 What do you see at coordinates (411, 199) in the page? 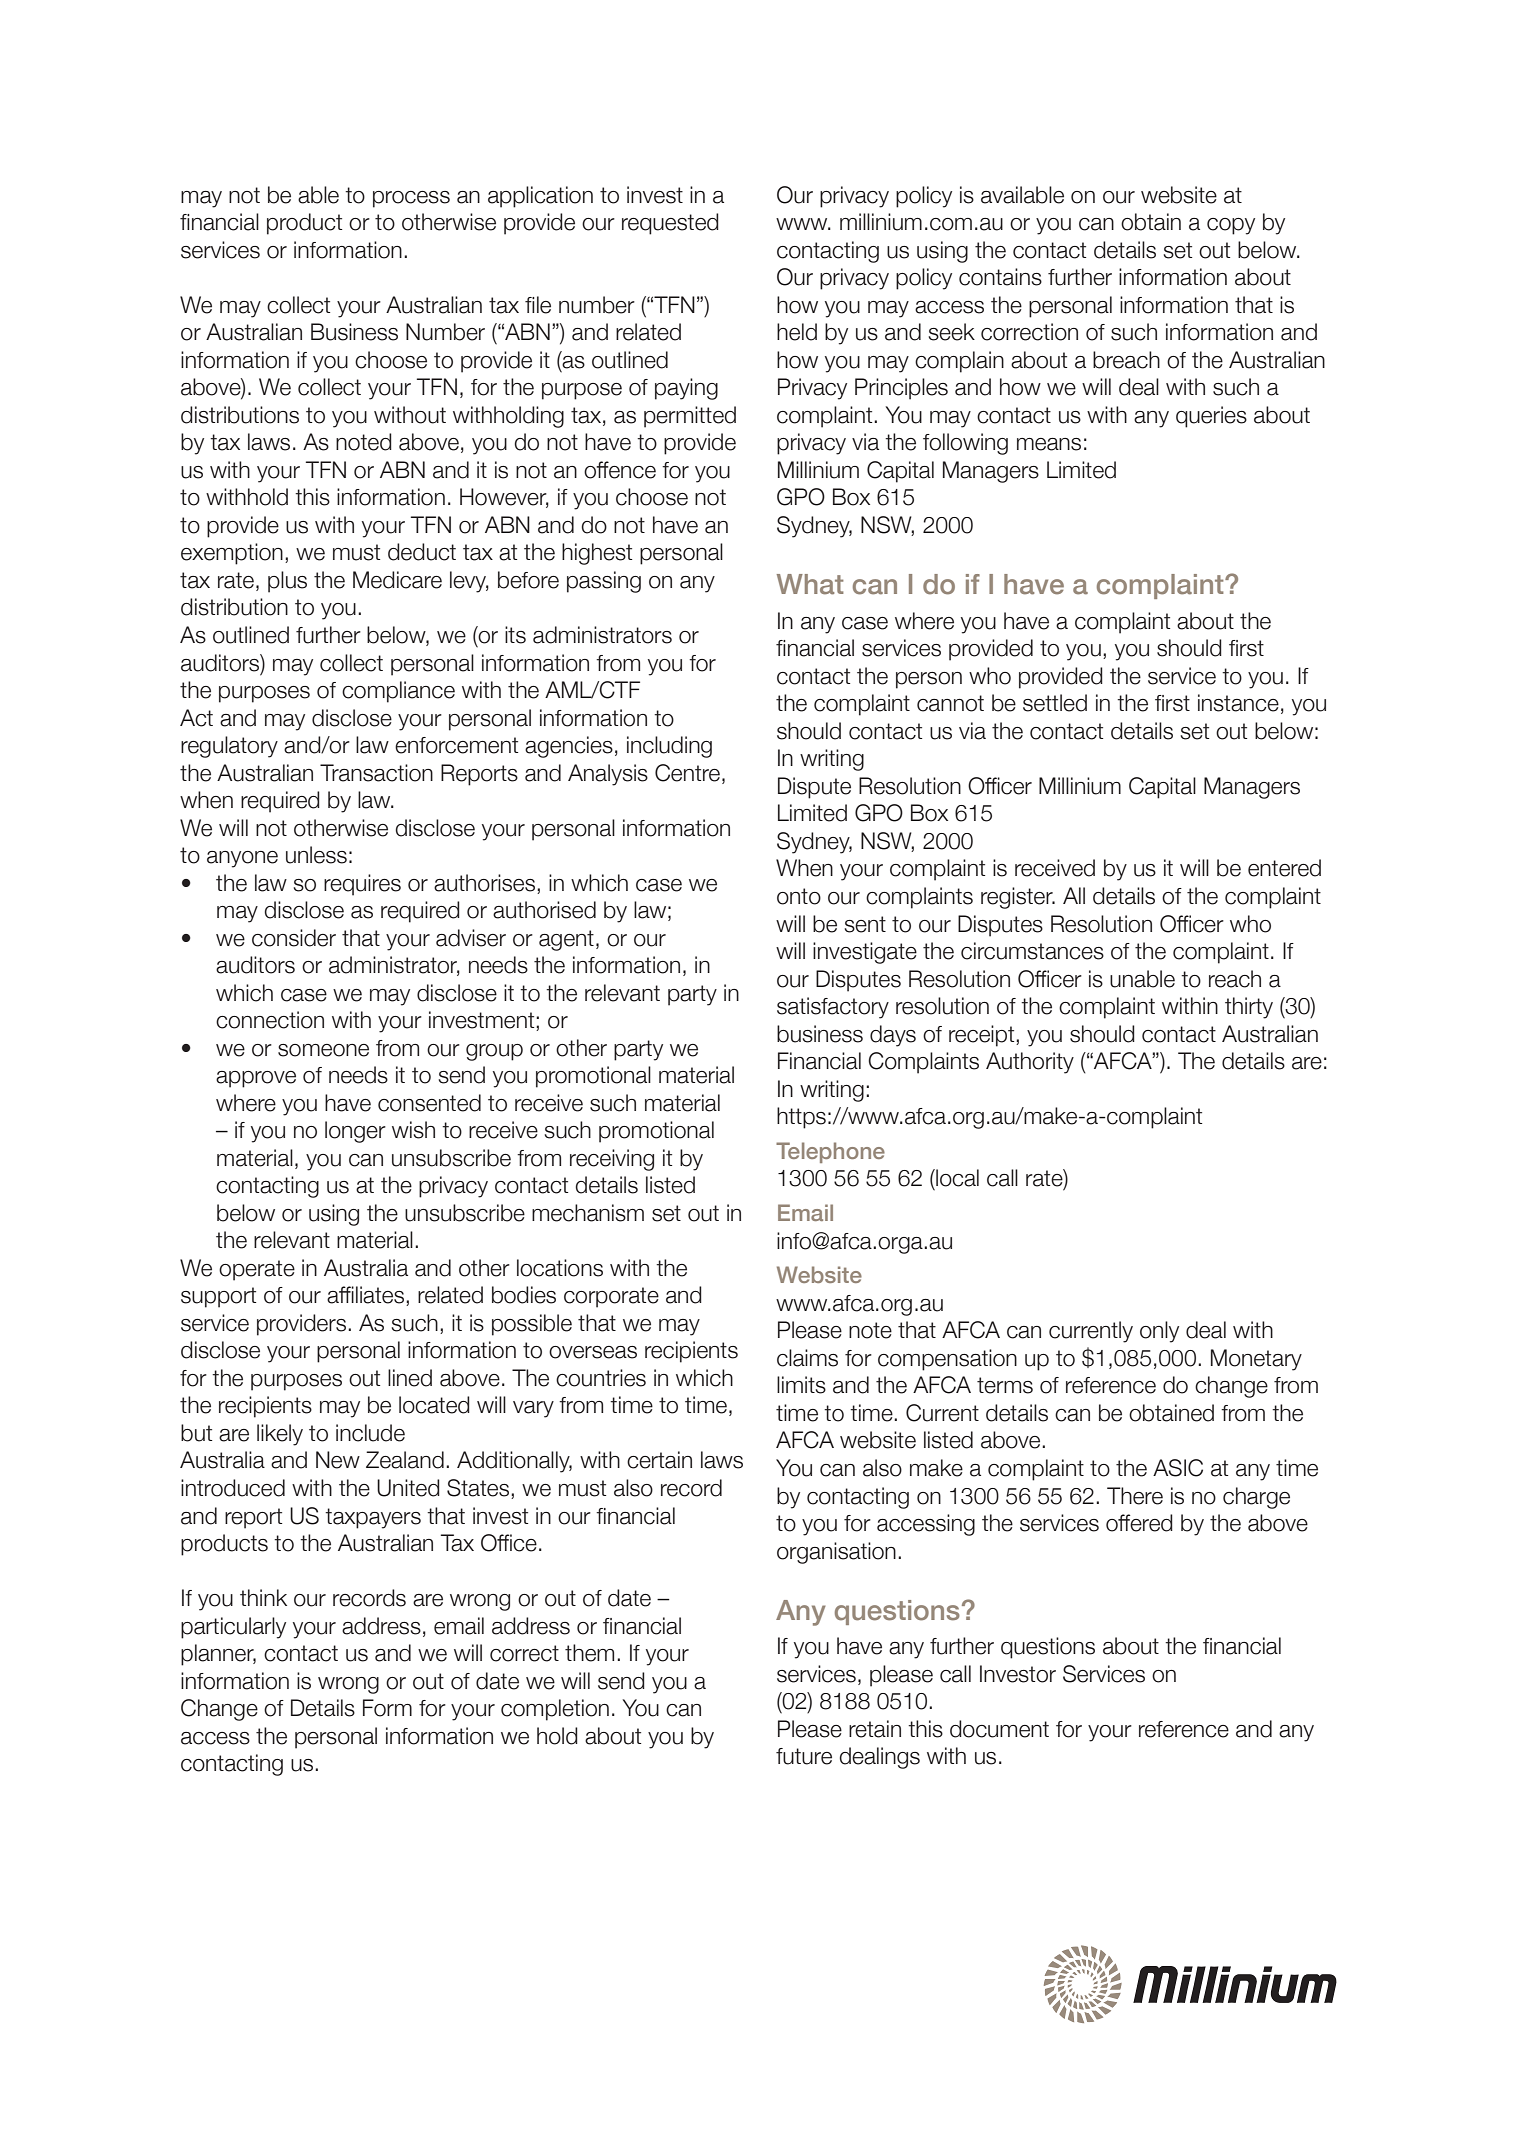
I see `process` at bounding box center [411, 199].
